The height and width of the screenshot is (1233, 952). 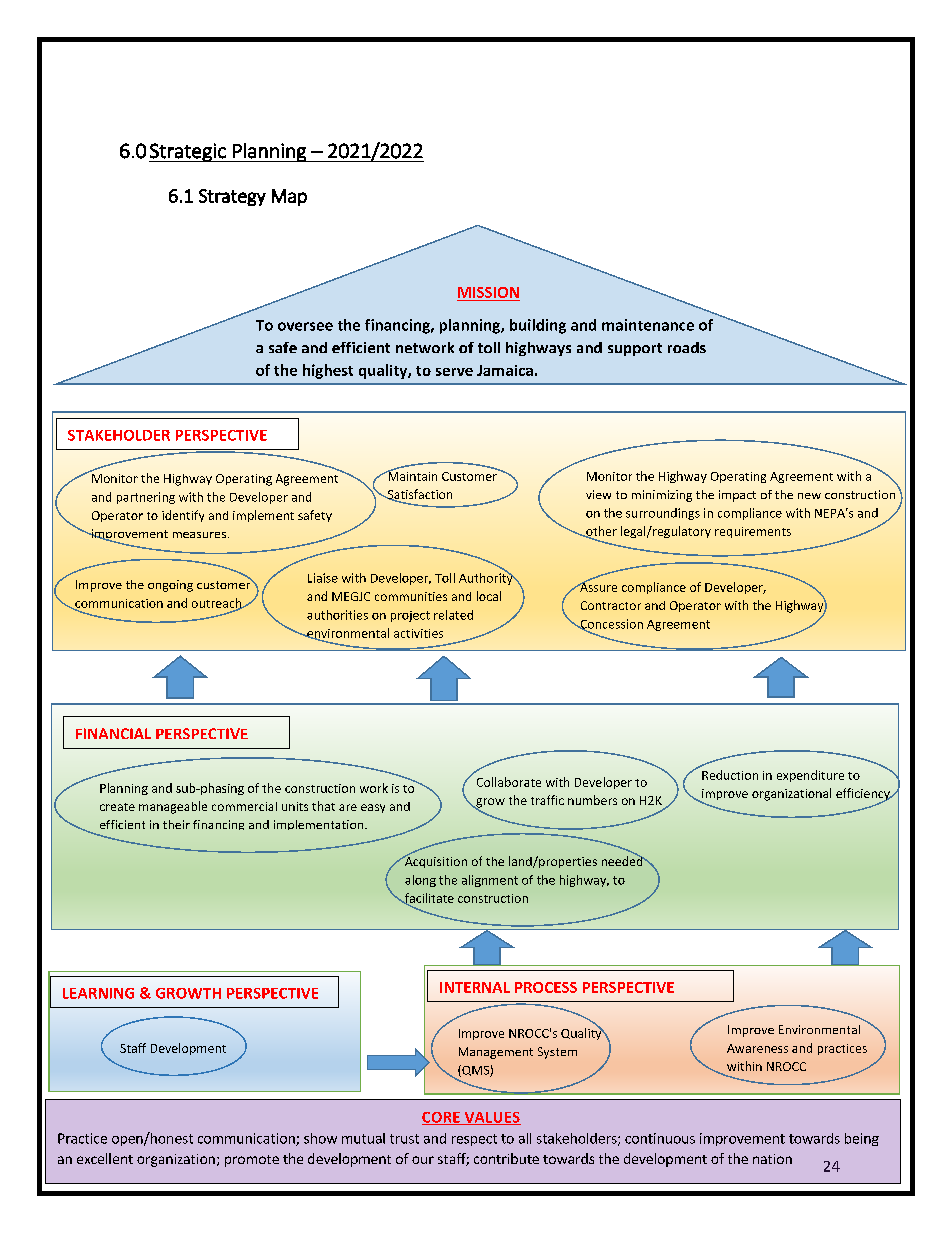 What do you see at coordinates (474, 1140) in the screenshot?
I see `respect` at bounding box center [474, 1140].
